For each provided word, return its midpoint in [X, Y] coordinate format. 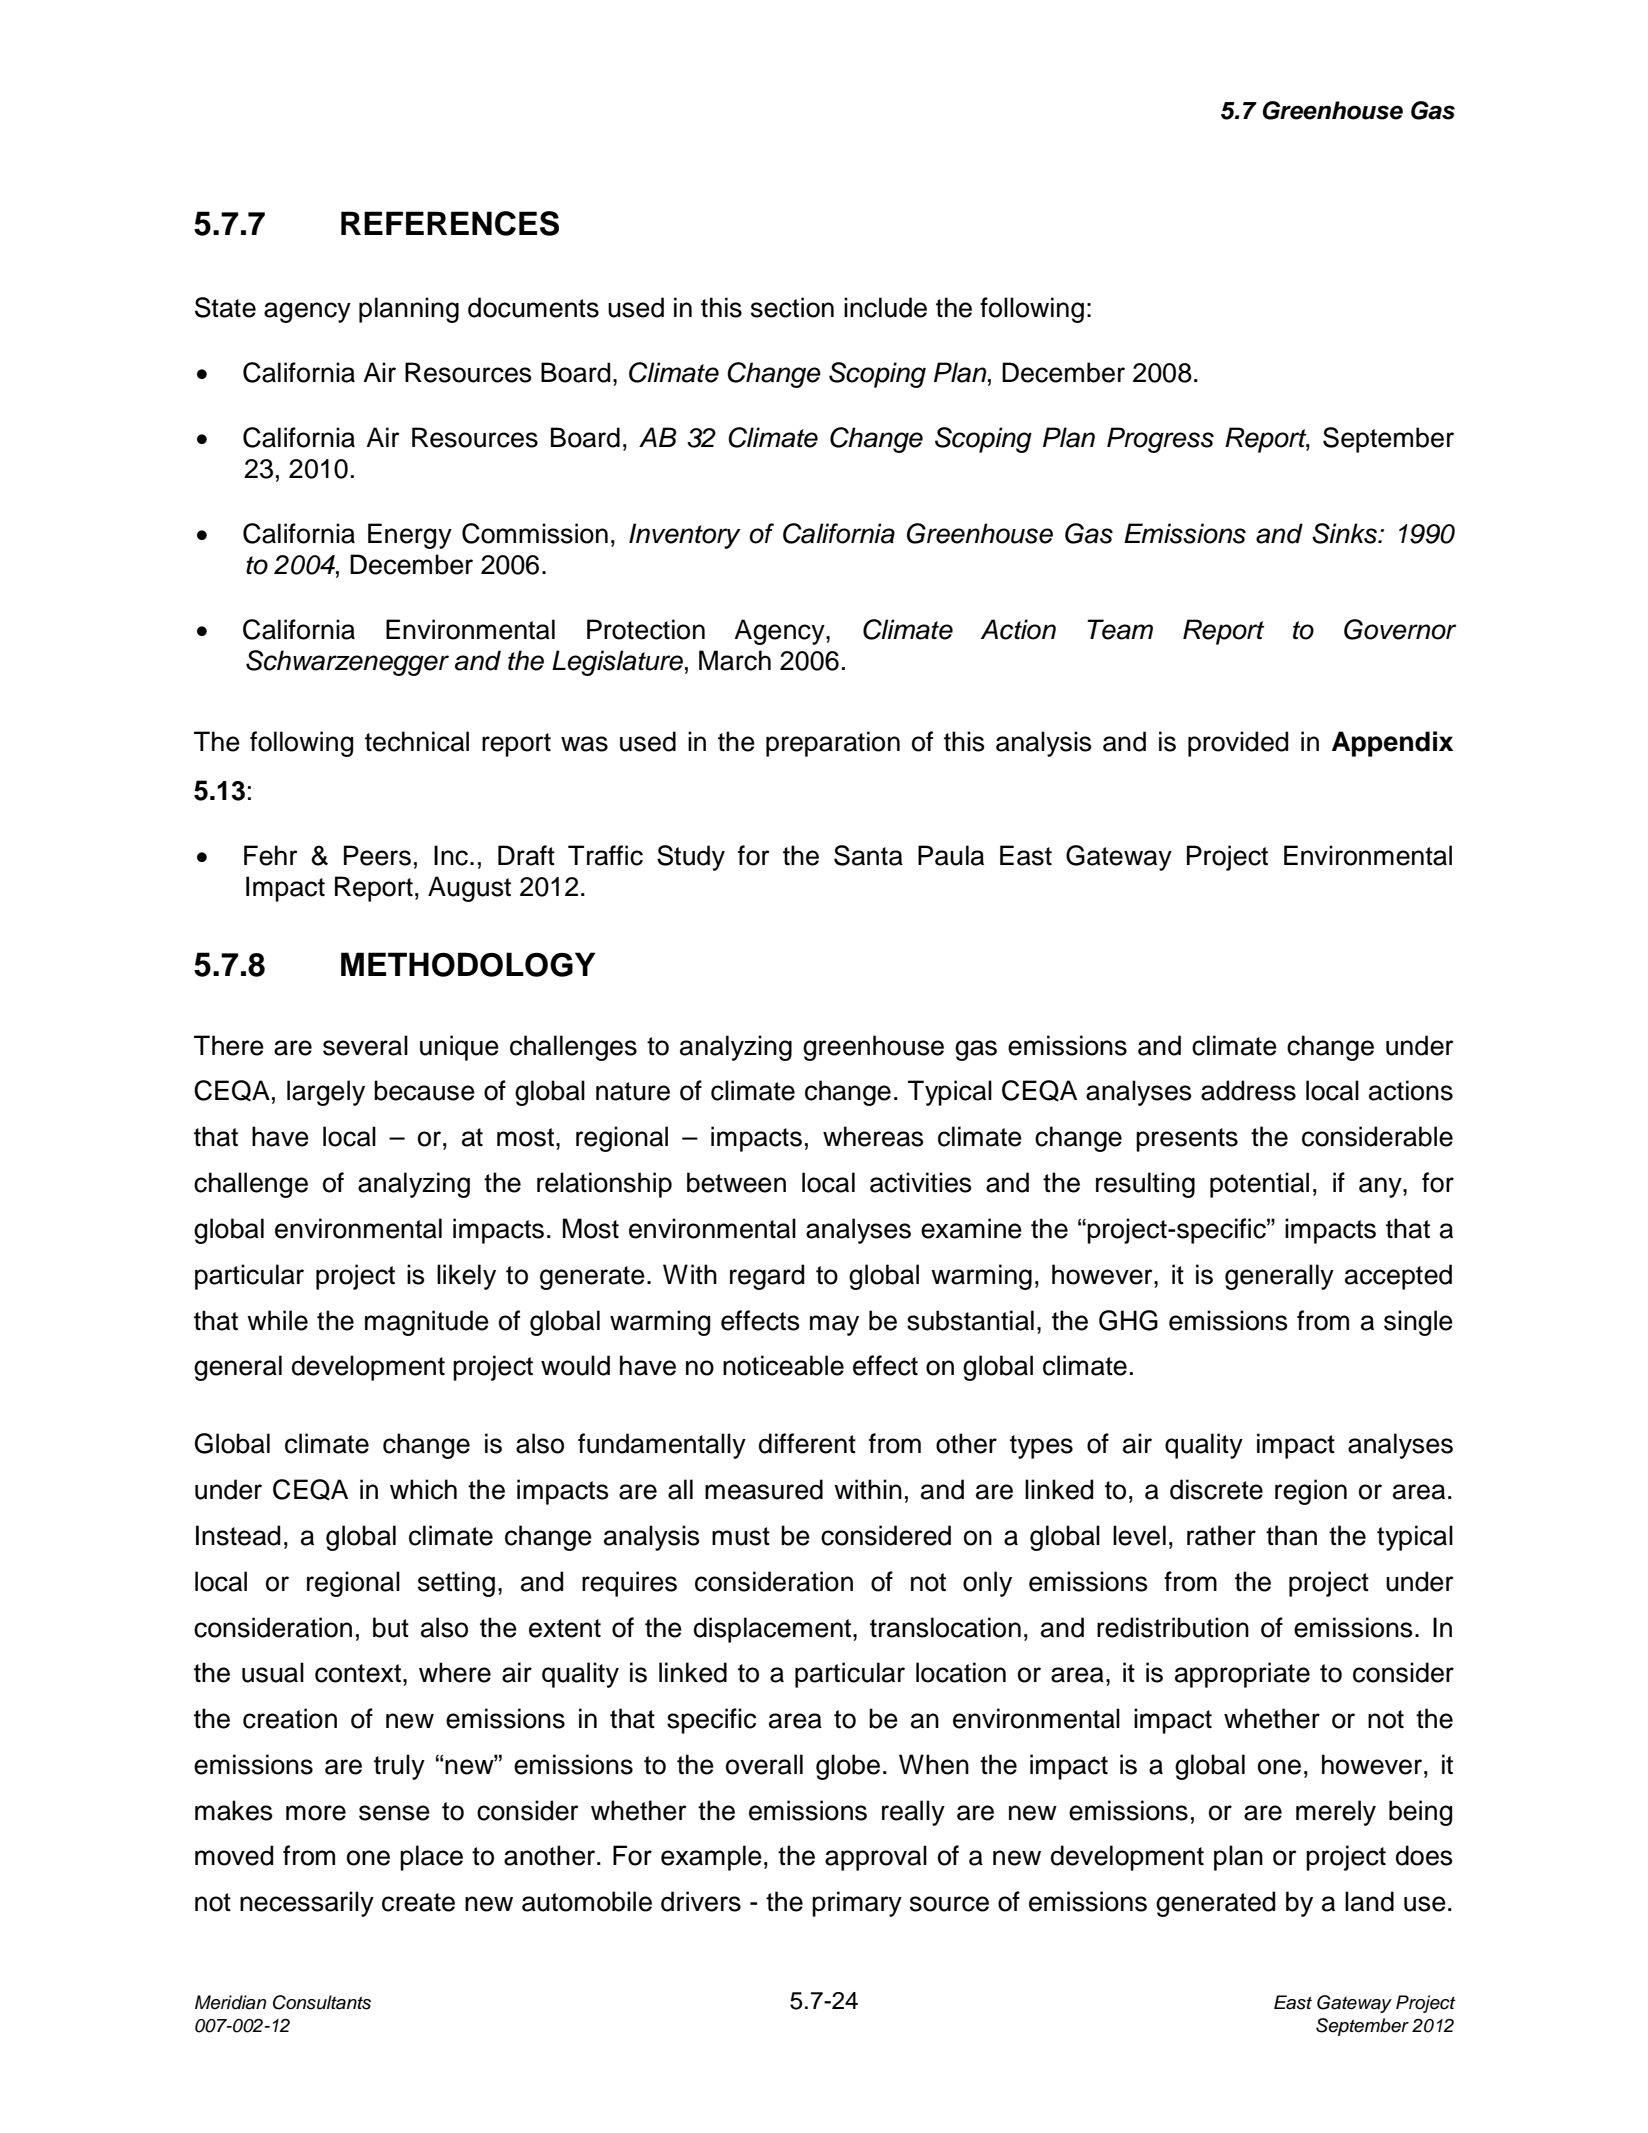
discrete [1216, 1489]
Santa [868, 855]
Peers [377, 855]
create [418, 1902]
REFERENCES [450, 223]
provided [1238, 744]
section [792, 307]
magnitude [427, 1323]
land [1369, 1901]
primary [857, 1904]
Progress [1160, 440]
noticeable [783, 1365]
